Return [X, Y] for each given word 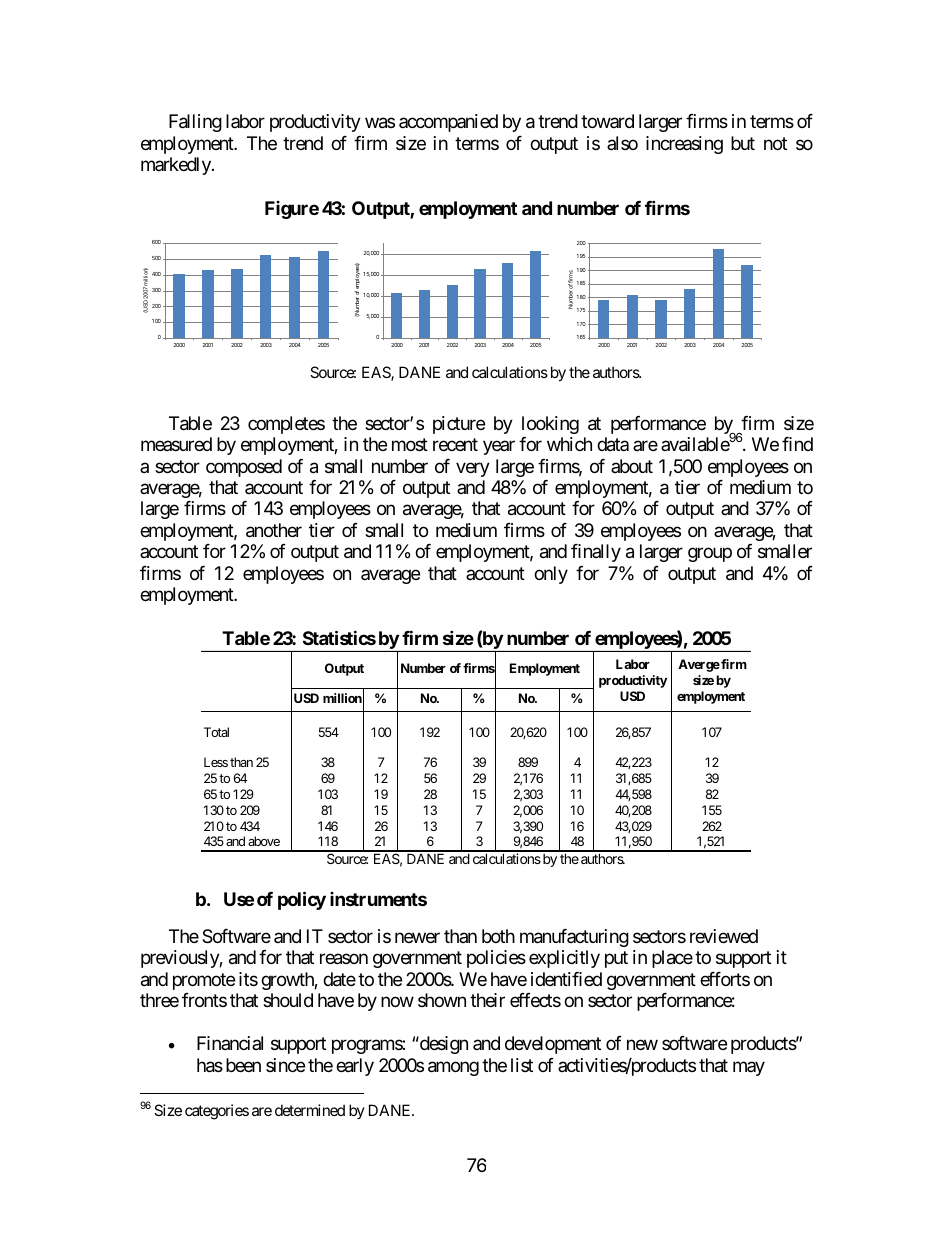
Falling [195, 123]
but [743, 143]
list [522, 1065]
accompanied [448, 123]
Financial [230, 1043]
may [749, 1068]
